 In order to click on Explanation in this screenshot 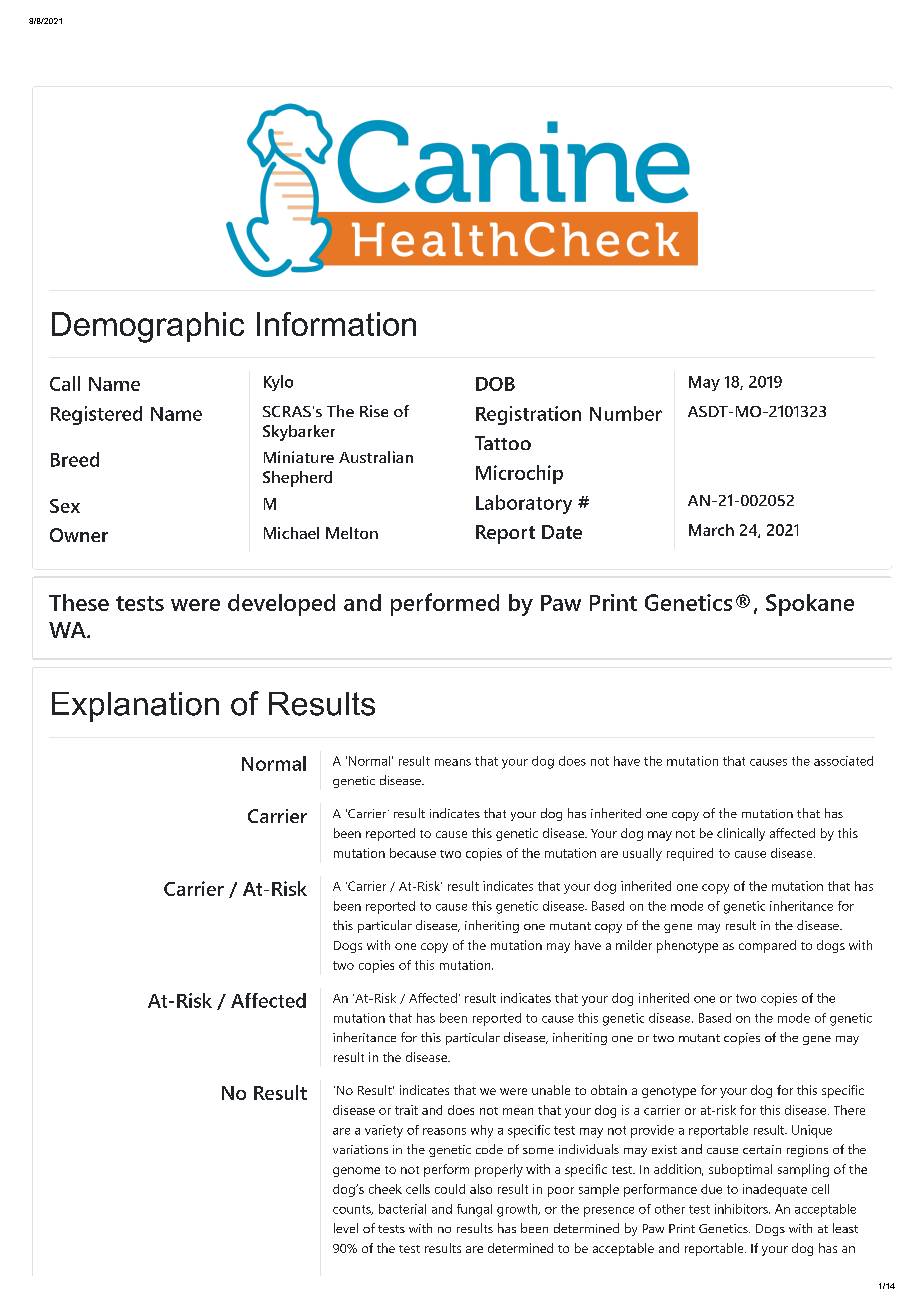, I will do `click(135, 707)`.
